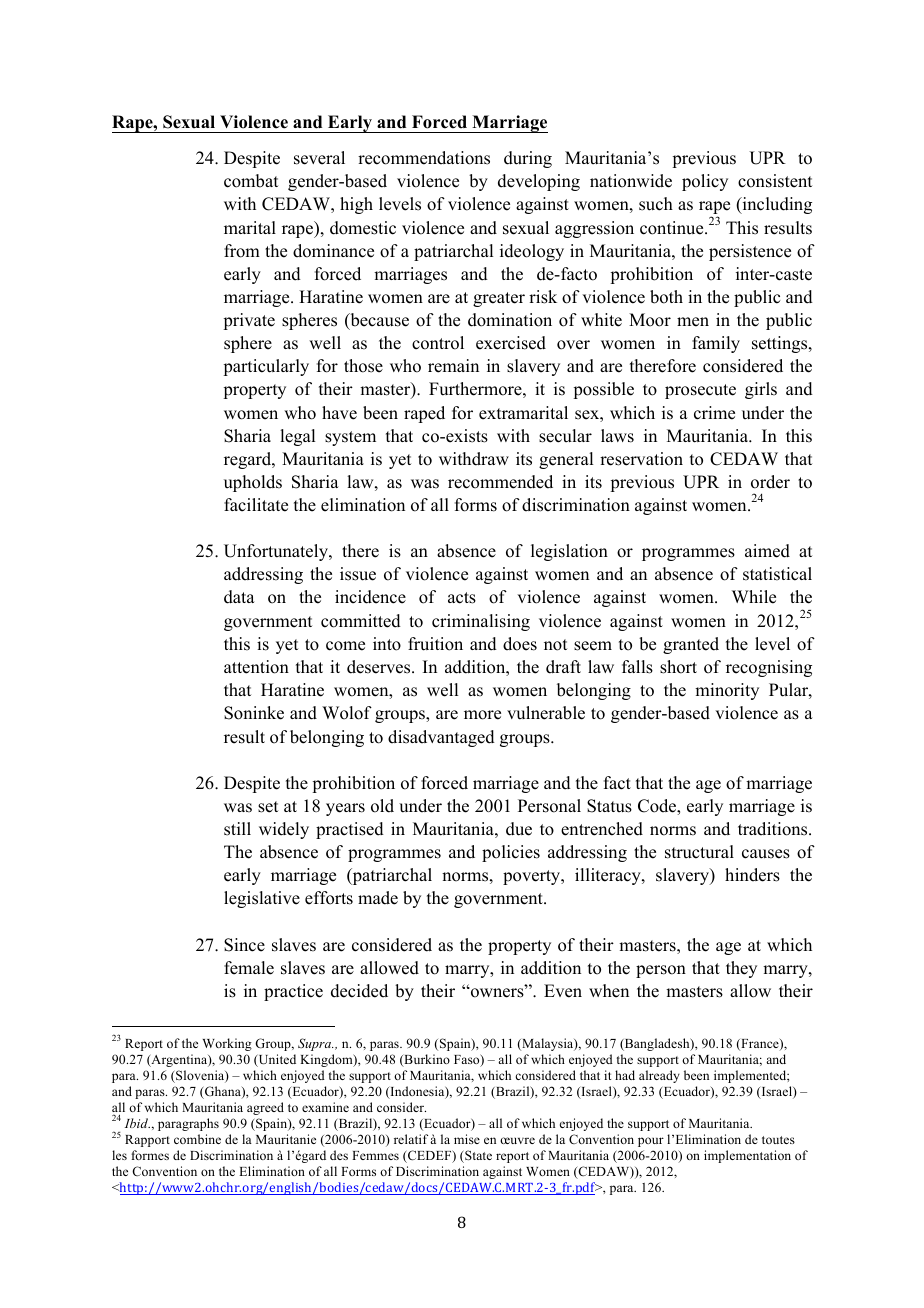 This screenshot has height=1308, width=924. What do you see at coordinates (714, 413) in the screenshot?
I see `crime` at bounding box center [714, 413].
